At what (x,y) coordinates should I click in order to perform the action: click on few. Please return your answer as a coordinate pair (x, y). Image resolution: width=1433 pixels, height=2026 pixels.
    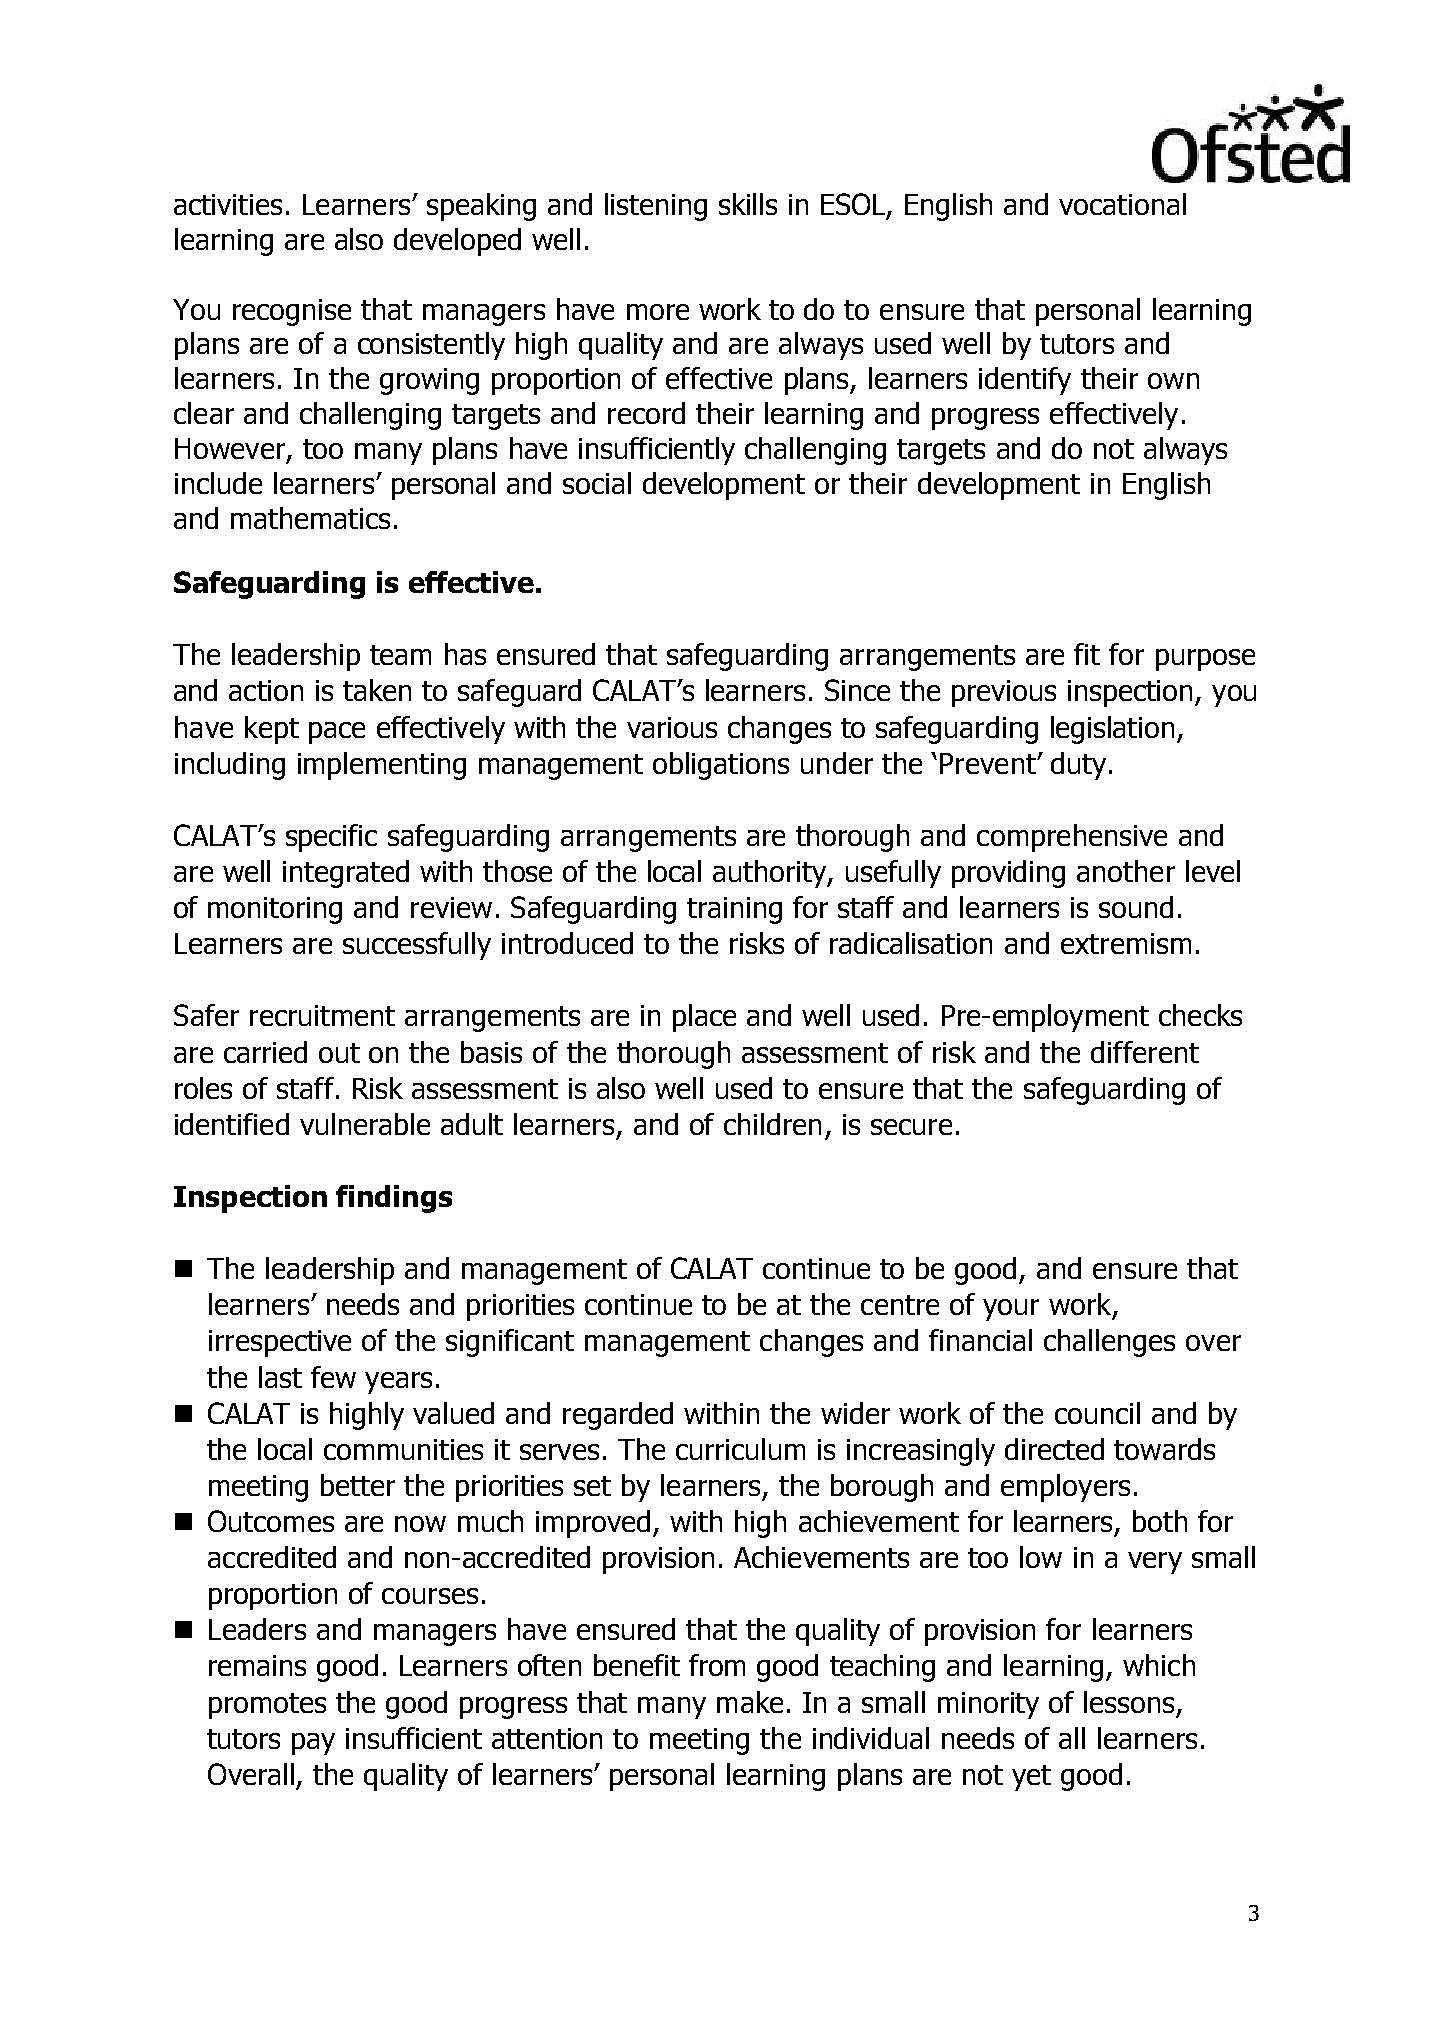
    Looking at the image, I should click on (333, 1377).
